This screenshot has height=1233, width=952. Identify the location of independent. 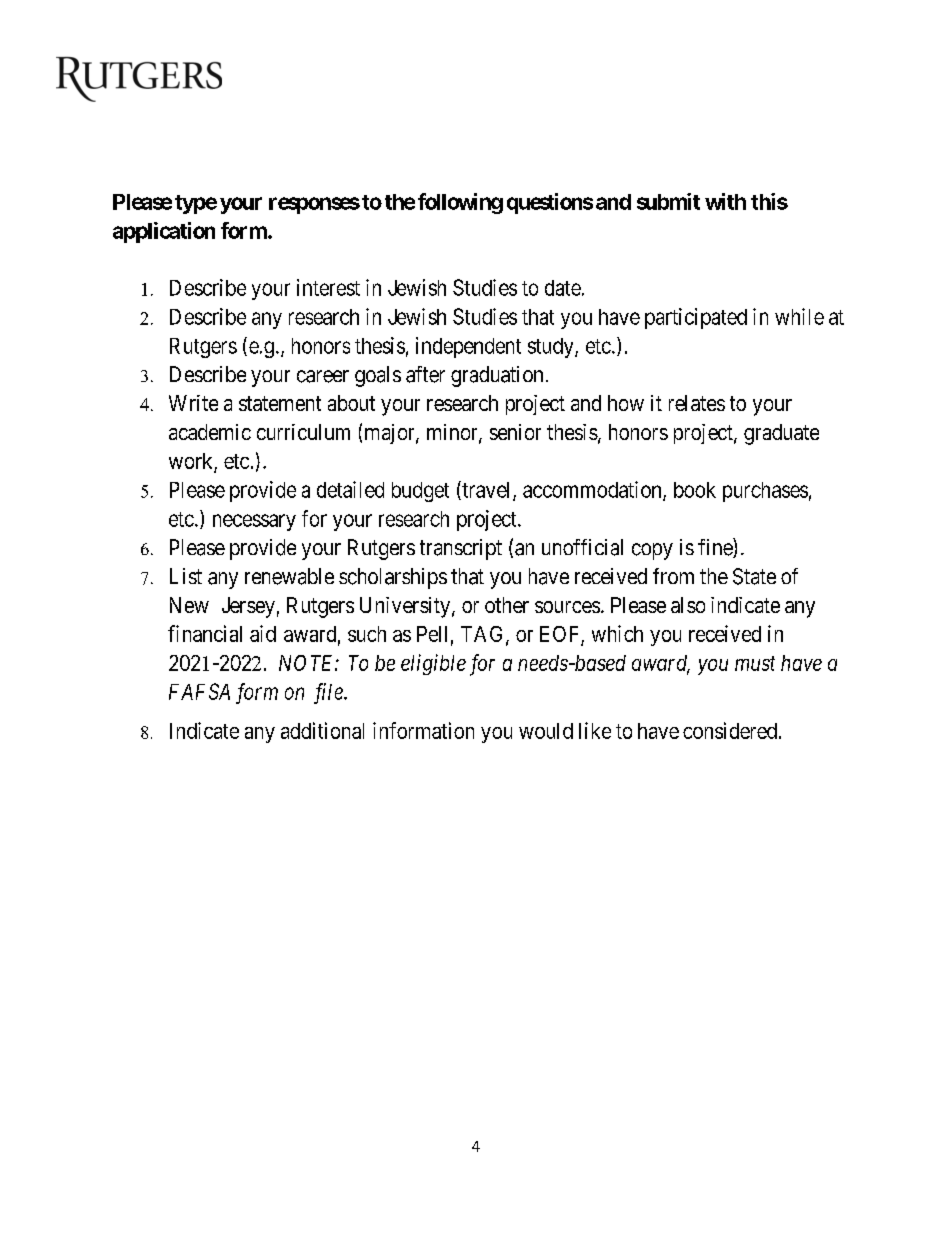
(468, 347).
